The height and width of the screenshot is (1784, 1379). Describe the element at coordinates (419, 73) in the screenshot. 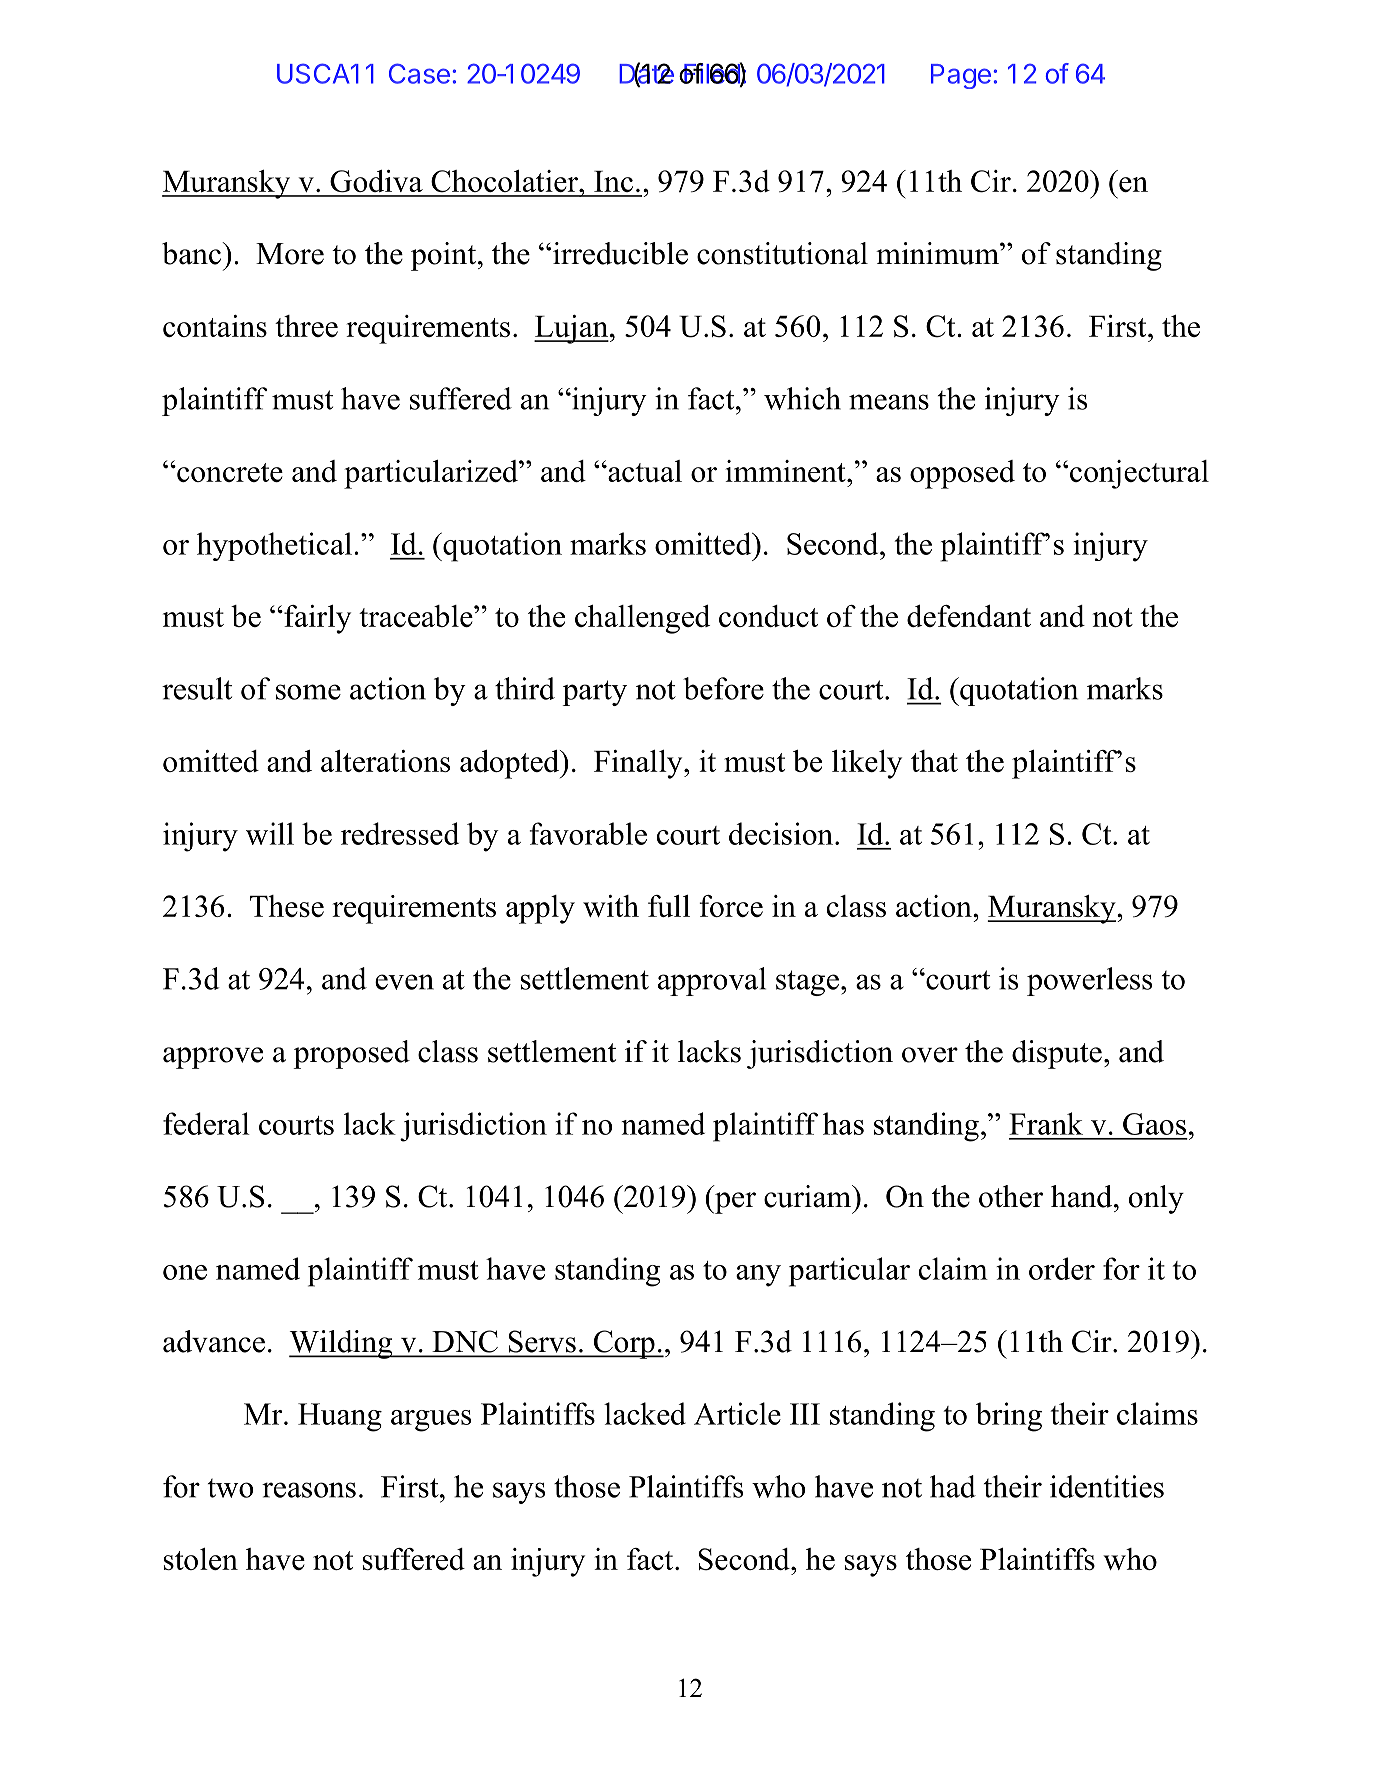

I see `Case` at that location.
